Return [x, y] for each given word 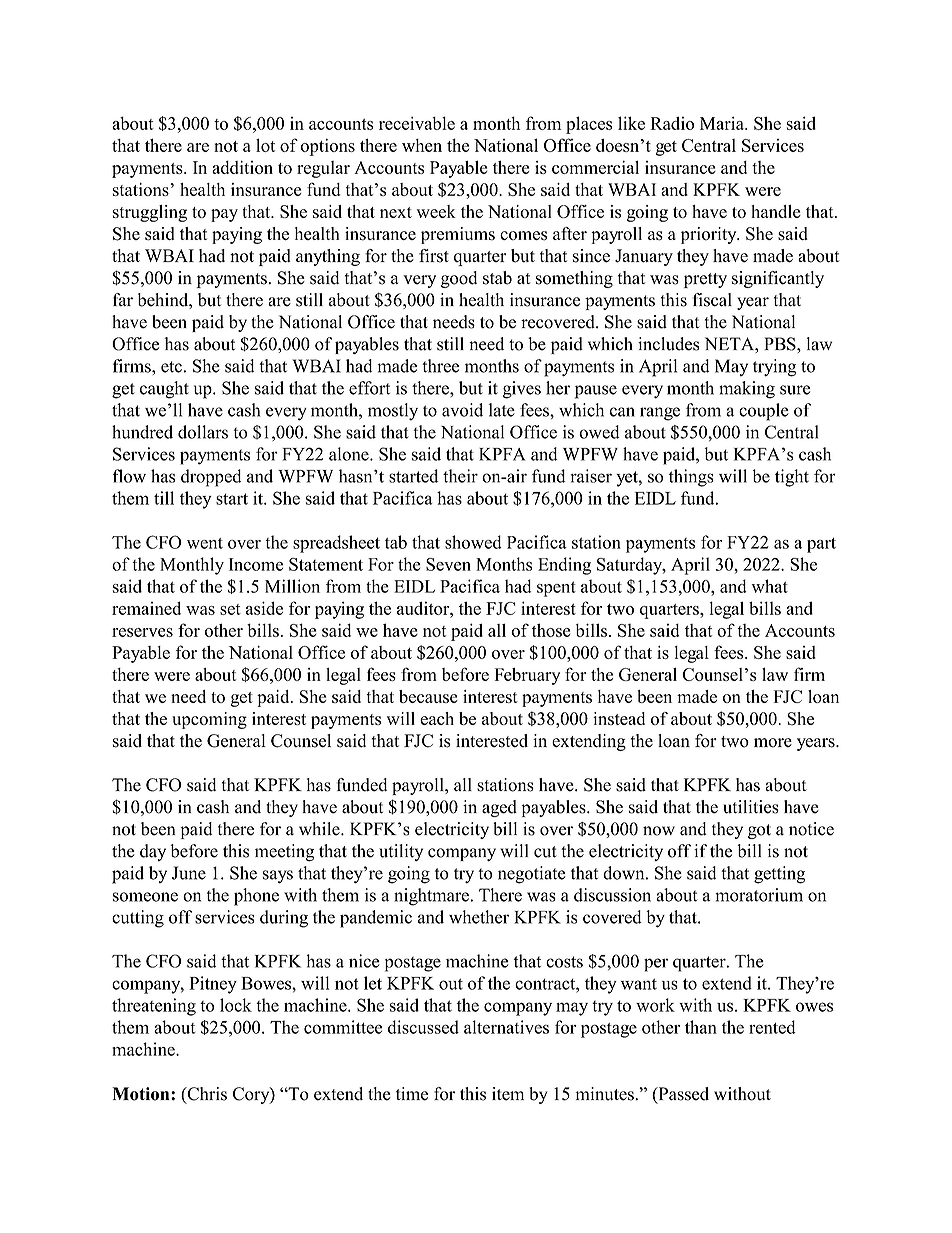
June [189, 873]
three [440, 366]
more [773, 743]
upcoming [209, 720]
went [205, 543]
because [428, 696]
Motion [142, 1094]
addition [242, 167]
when [422, 145]
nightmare [432, 897]
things [691, 478]
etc [171, 367]
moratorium [759, 895]
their [460, 476]
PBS [781, 344]
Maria [723, 123]
